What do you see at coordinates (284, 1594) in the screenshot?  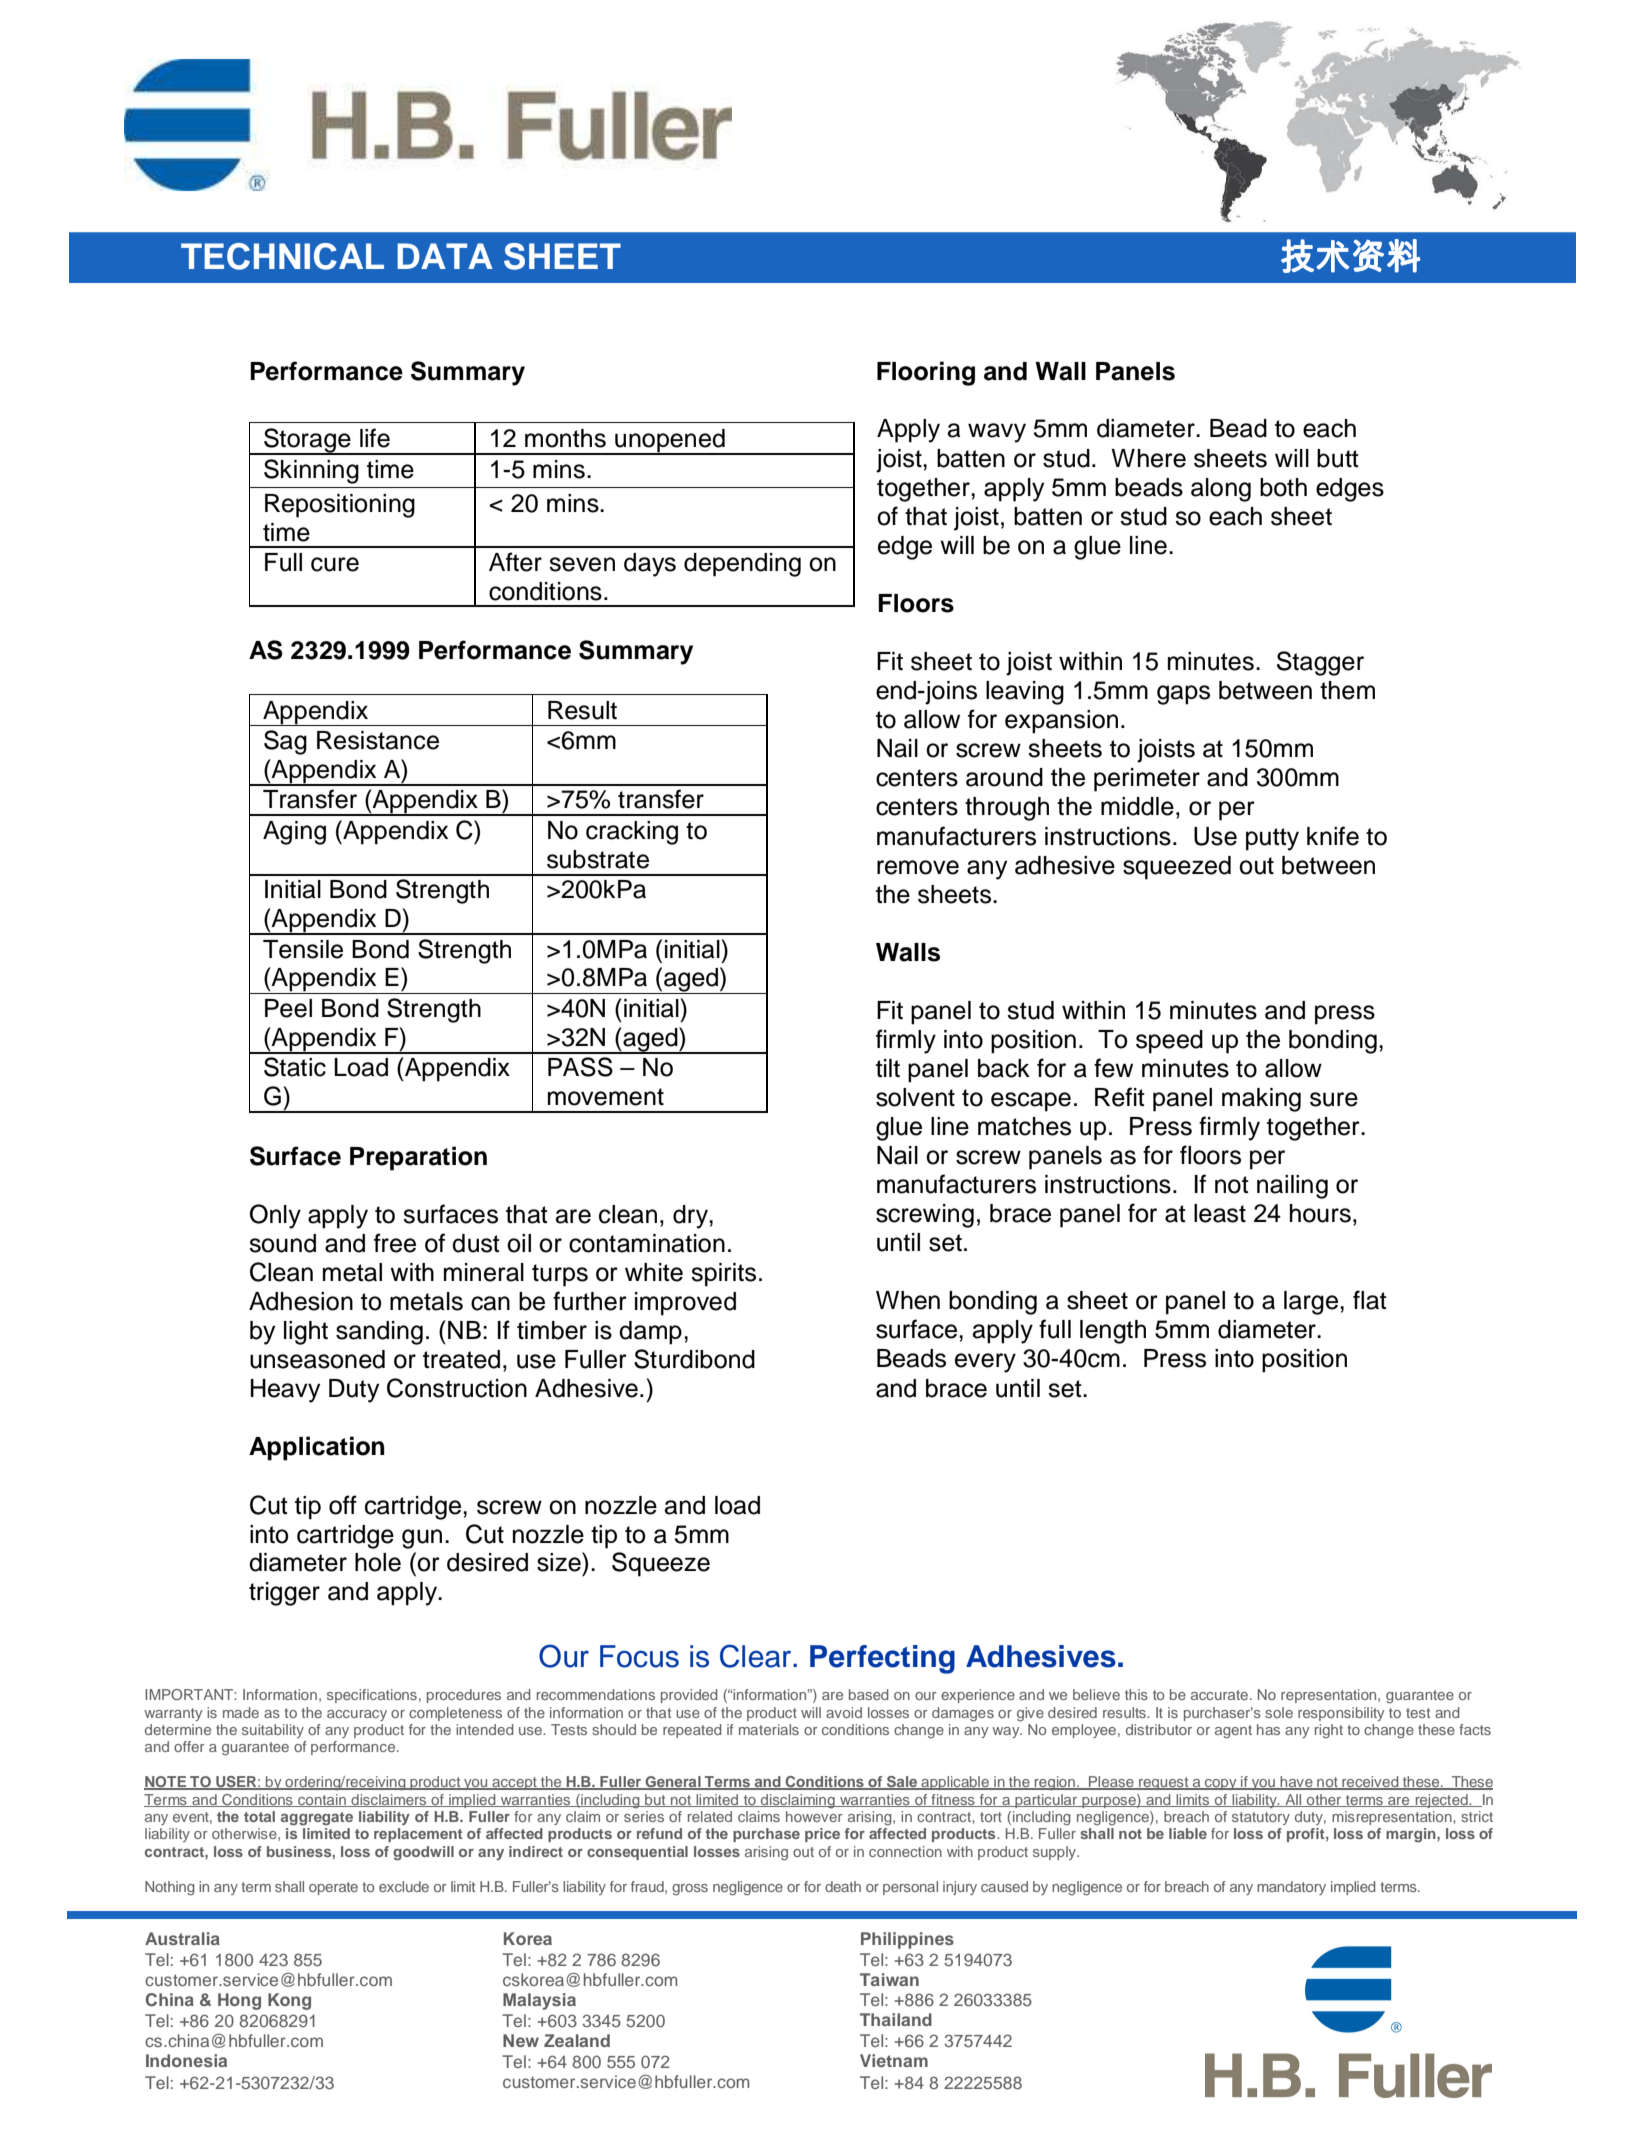 I see `trigger` at bounding box center [284, 1594].
